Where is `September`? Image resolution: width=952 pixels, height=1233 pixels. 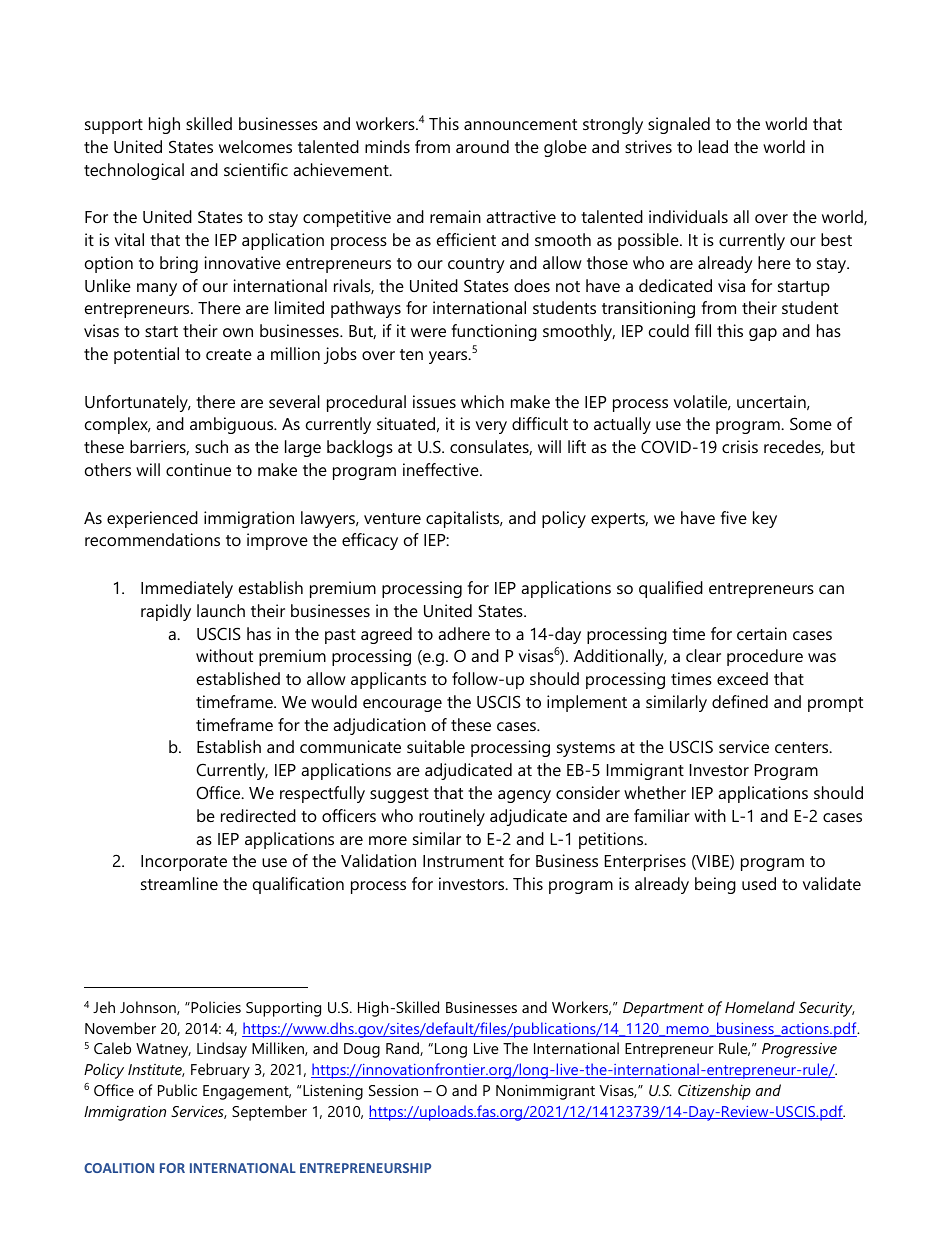 September is located at coordinates (269, 1113).
